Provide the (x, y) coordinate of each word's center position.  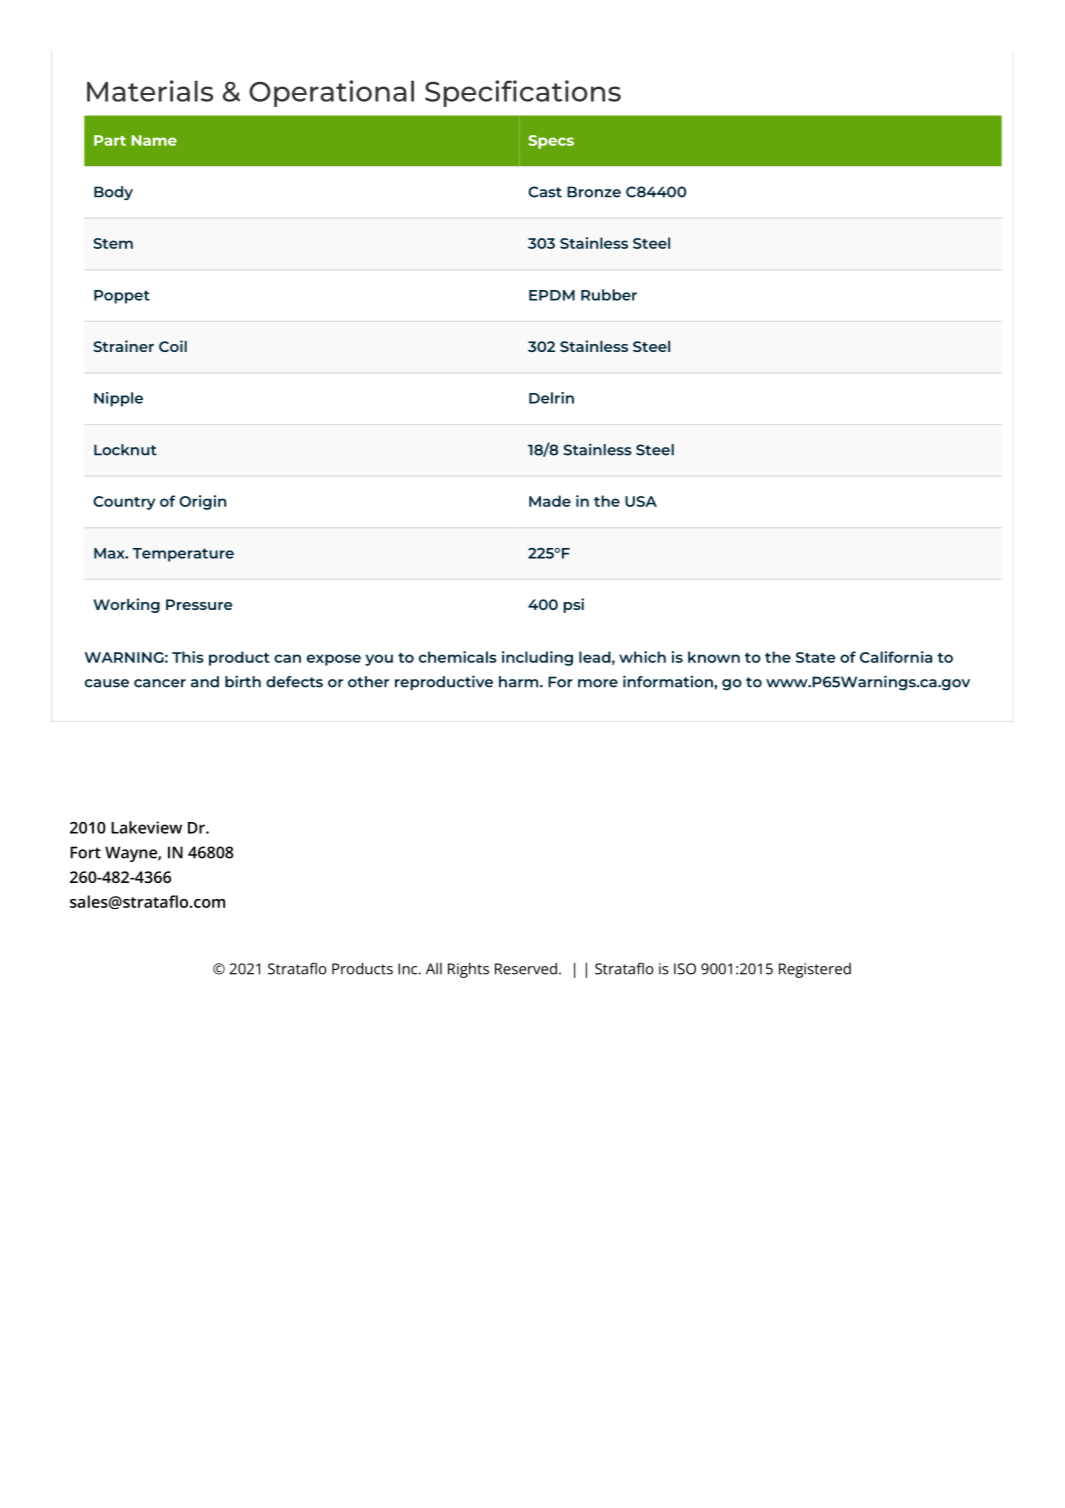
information (669, 681)
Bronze (594, 192)
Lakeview (146, 827)
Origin (202, 502)
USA (641, 501)
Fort (85, 852)
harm (520, 682)
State (816, 657)
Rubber (609, 295)
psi (573, 605)
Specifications (523, 93)
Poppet (122, 297)
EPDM (552, 295)
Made (550, 501)
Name (154, 140)
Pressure (199, 604)
